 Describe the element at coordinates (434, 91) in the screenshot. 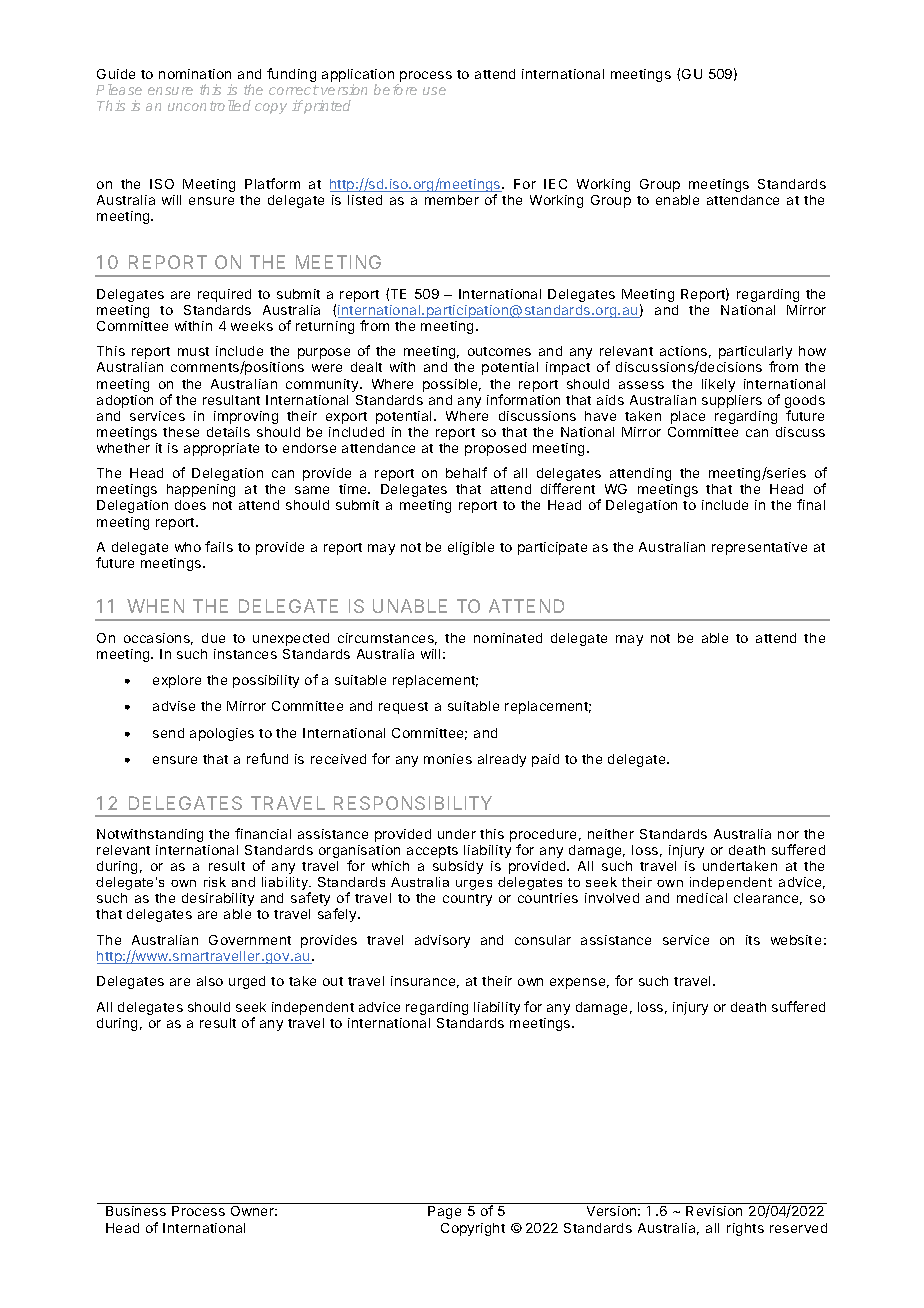

I see `use` at that location.
